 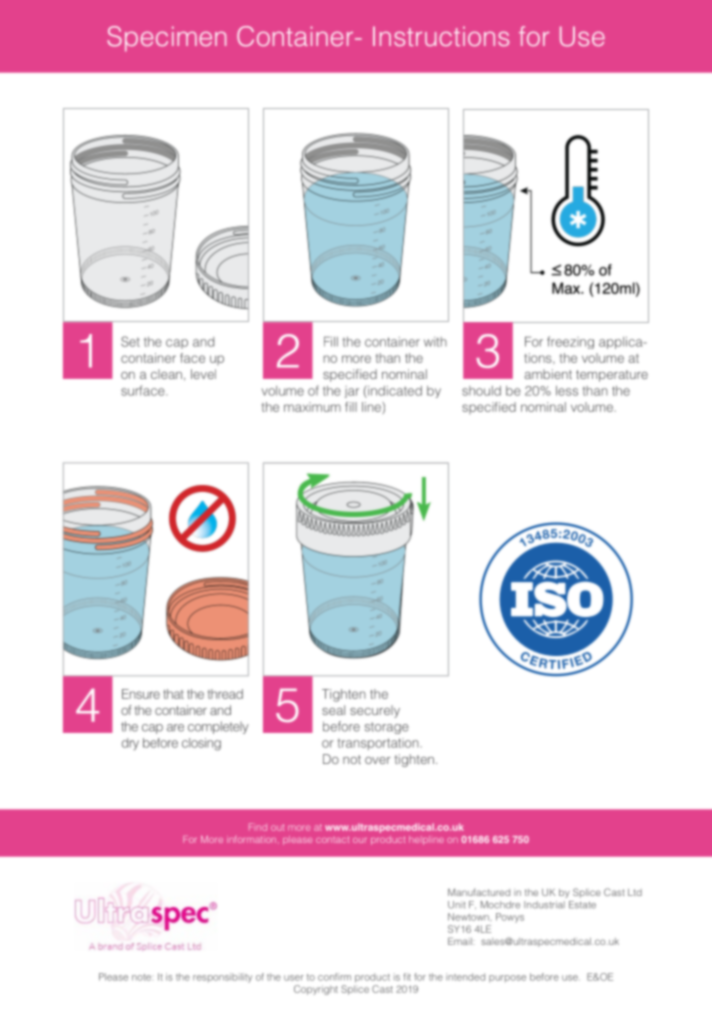 What do you see at coordinates (166, 39) in the screenshot?
I see `Specimen` at bounding box center [166, 39].
